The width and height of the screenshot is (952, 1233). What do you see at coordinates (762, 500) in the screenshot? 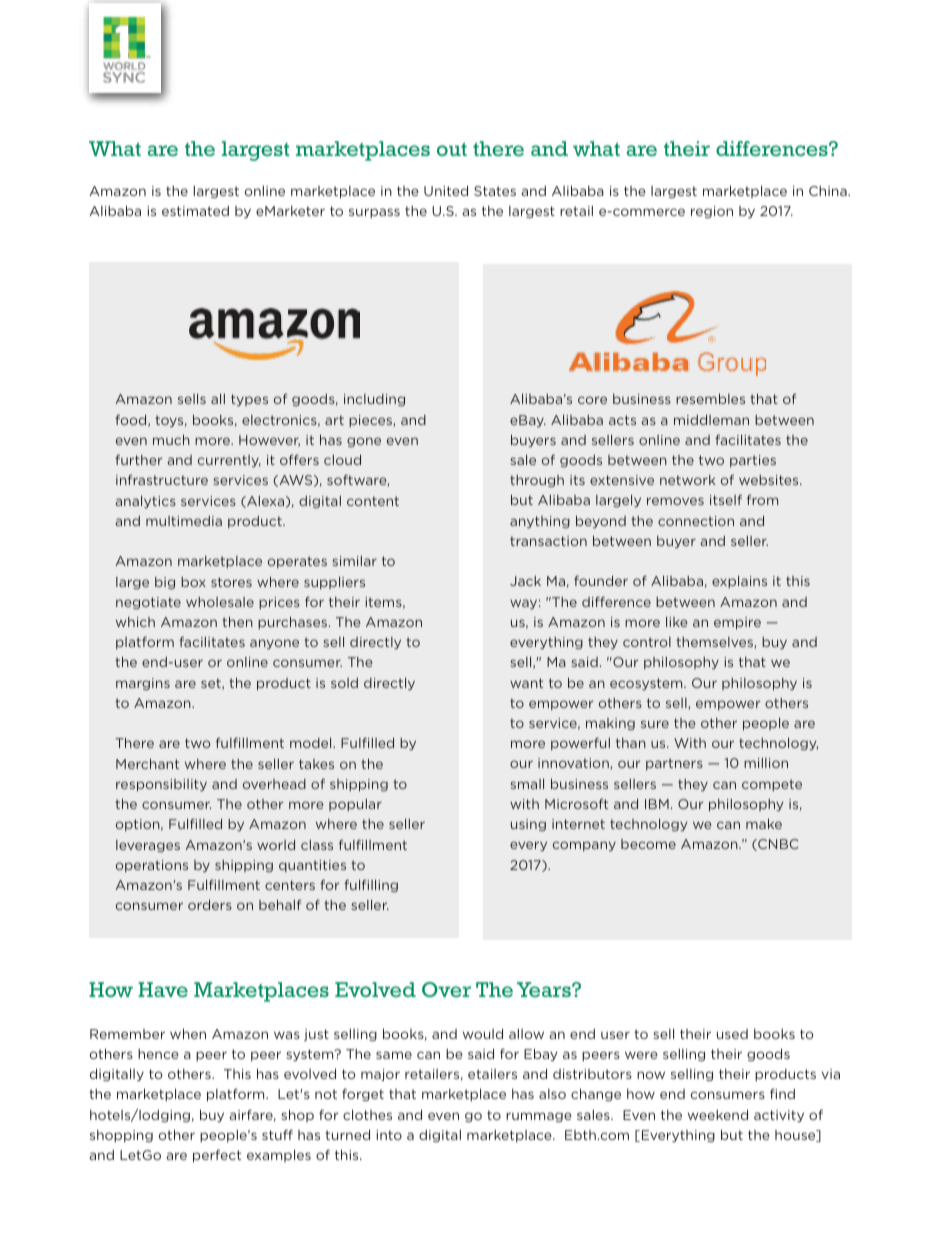
I see `from` at bounding box center [762, 500].
